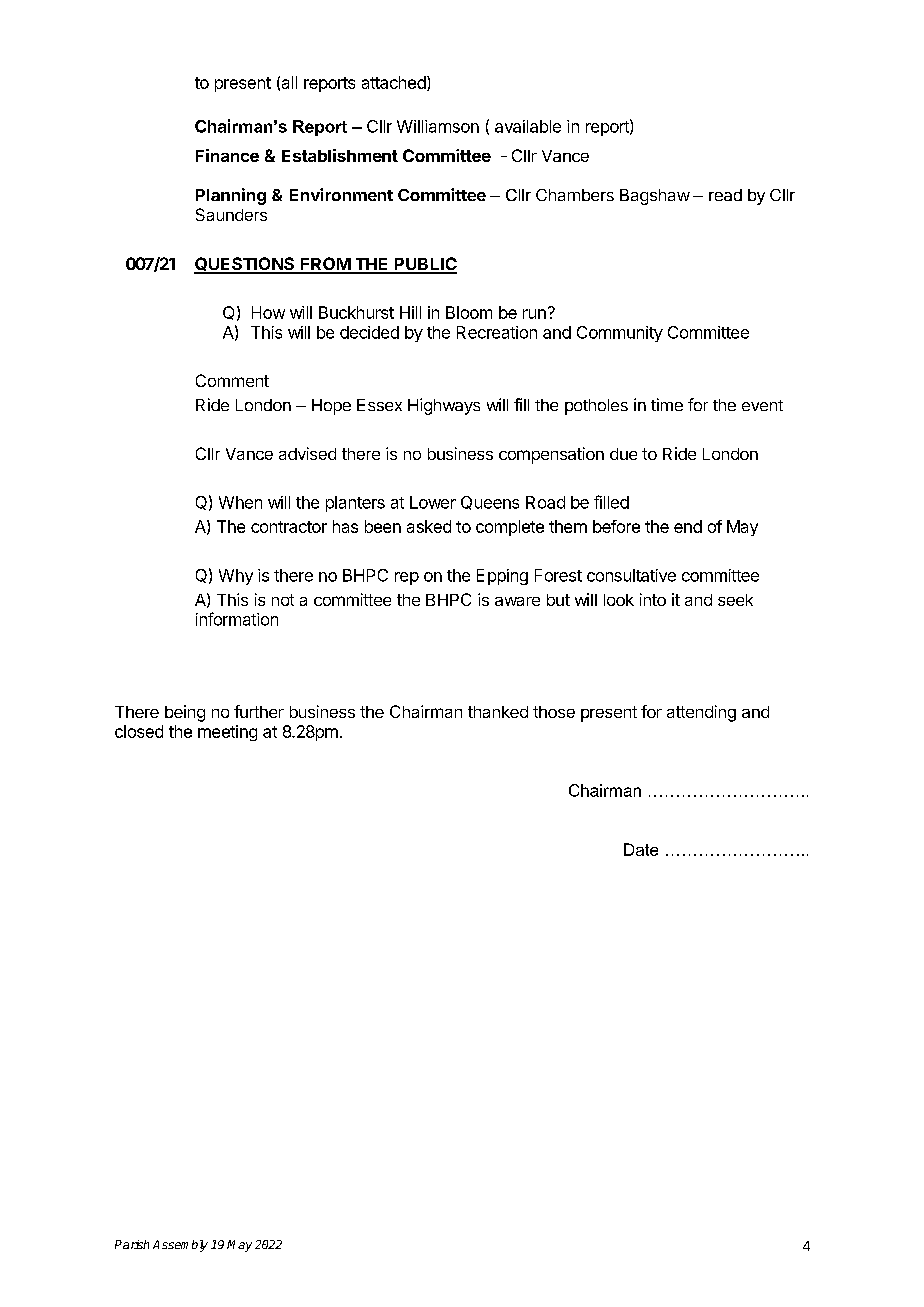 The height and width of the screenshot is (1307, 924). Describe the element at coordinates (725, 195) in the screenshot. I see `read` at that location.
